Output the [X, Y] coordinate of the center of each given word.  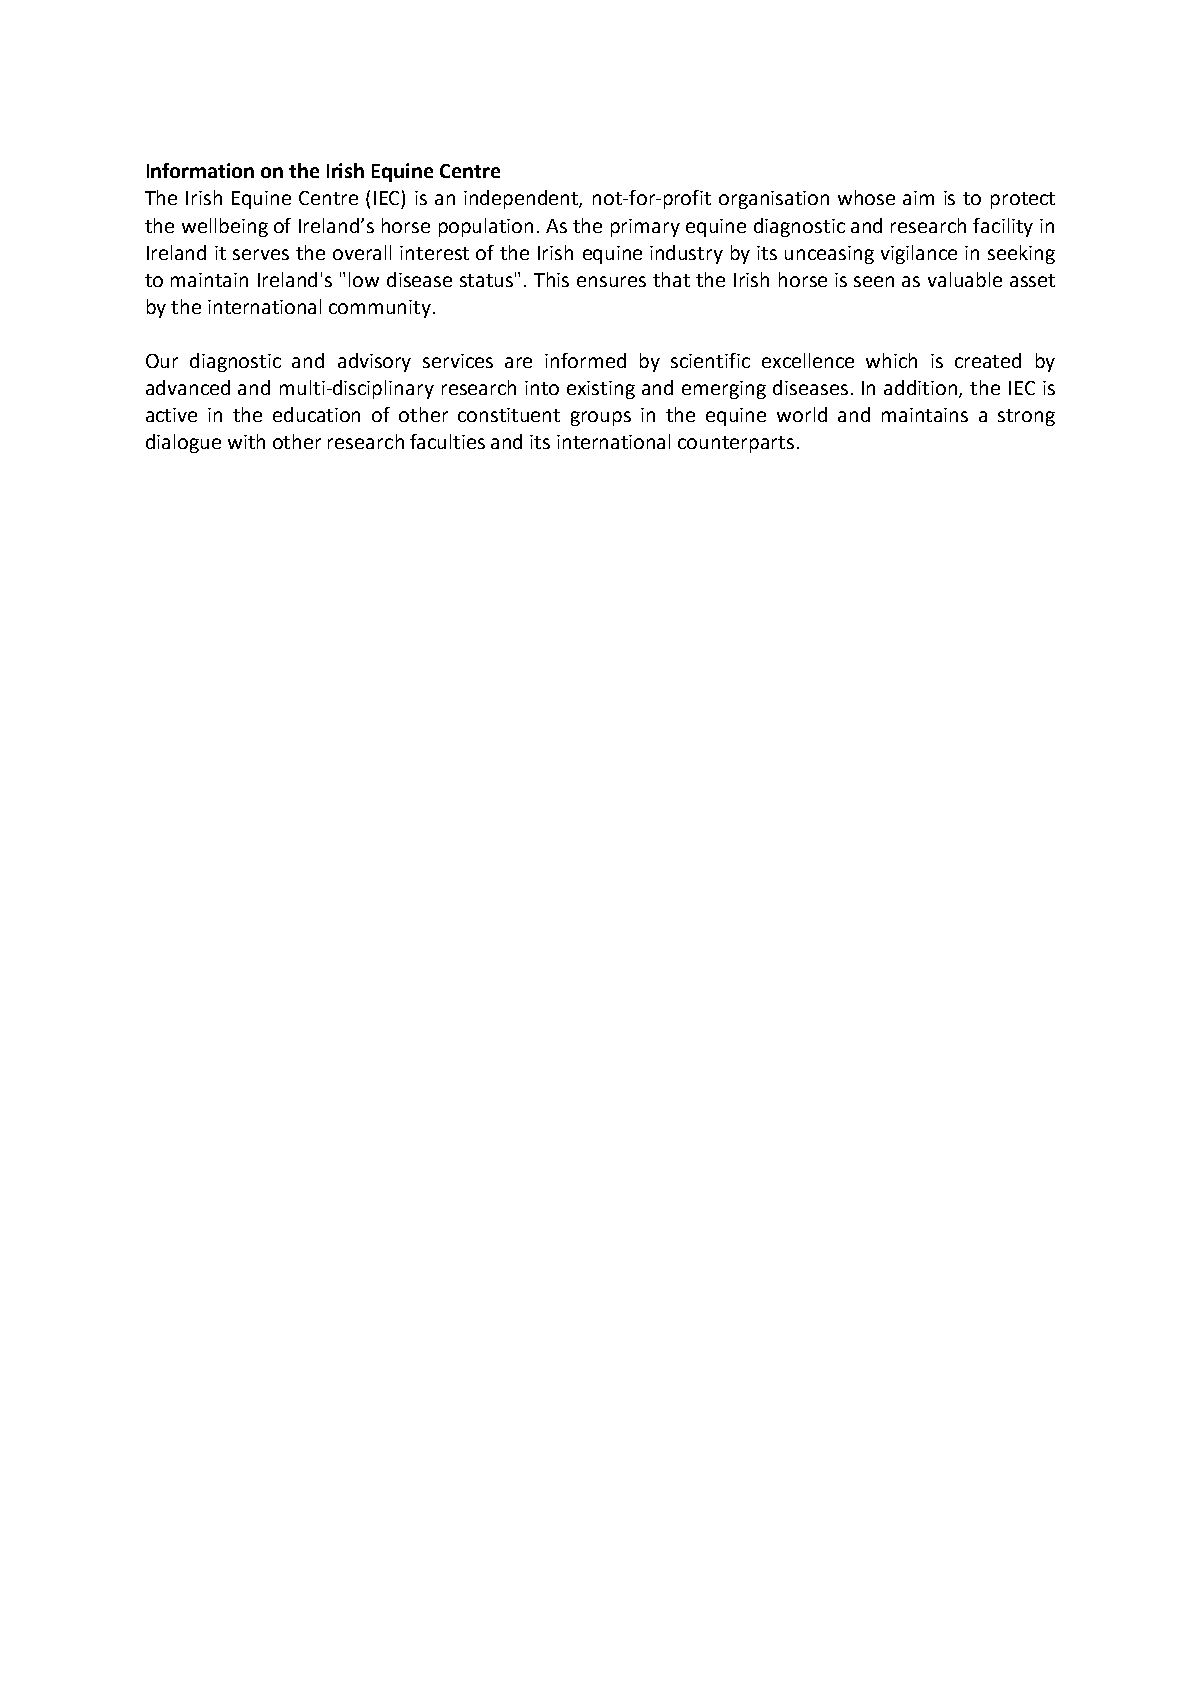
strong [1026, 417]
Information [200, 170]
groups [601, 418]
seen [874, 281]
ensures [611, 281]
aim [918, 198]
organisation [774, 200]
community [381, 309]
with [246, 441]
